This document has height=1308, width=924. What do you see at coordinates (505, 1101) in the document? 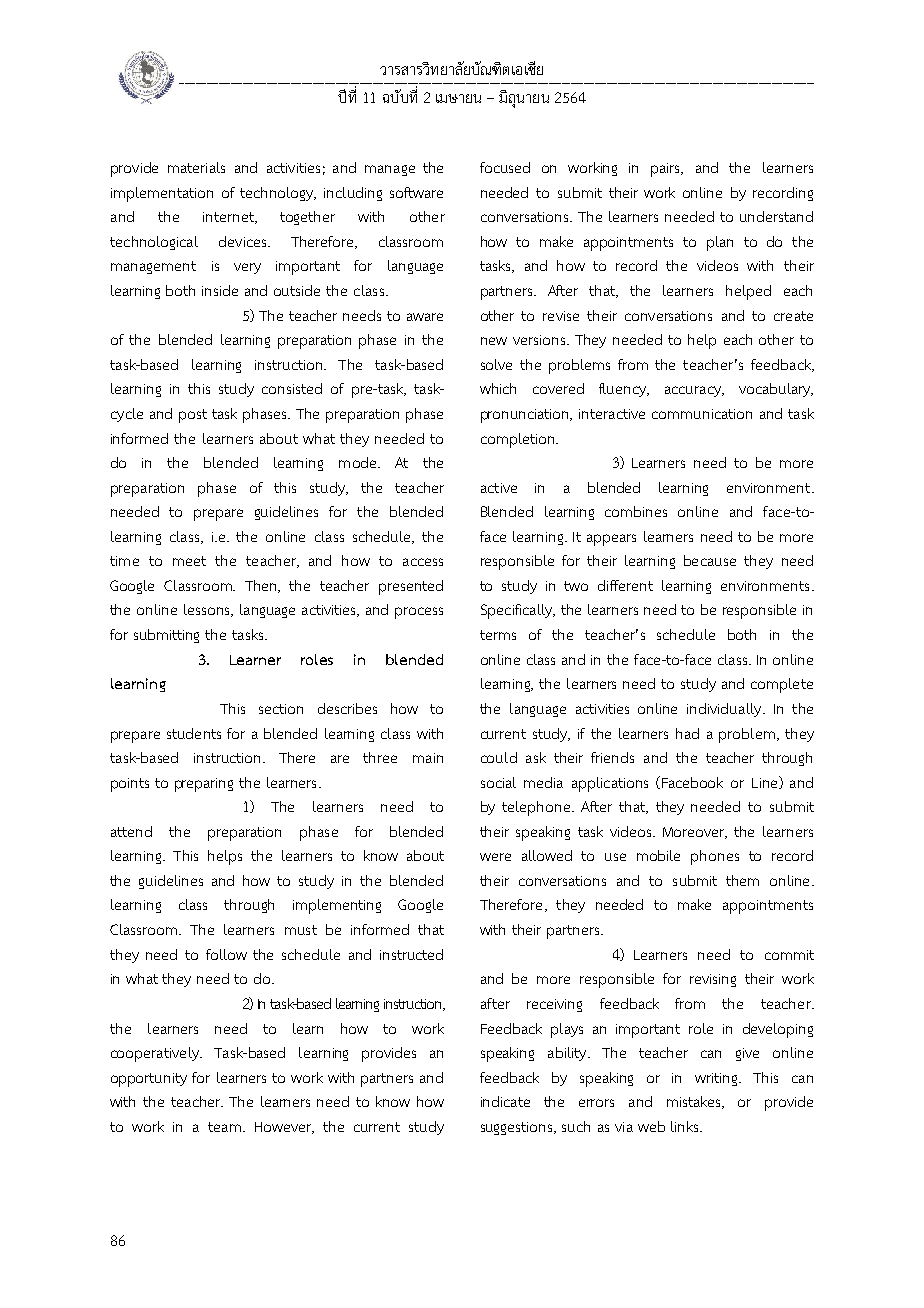
I see `indicate` at bounding box center [505, 1101].
